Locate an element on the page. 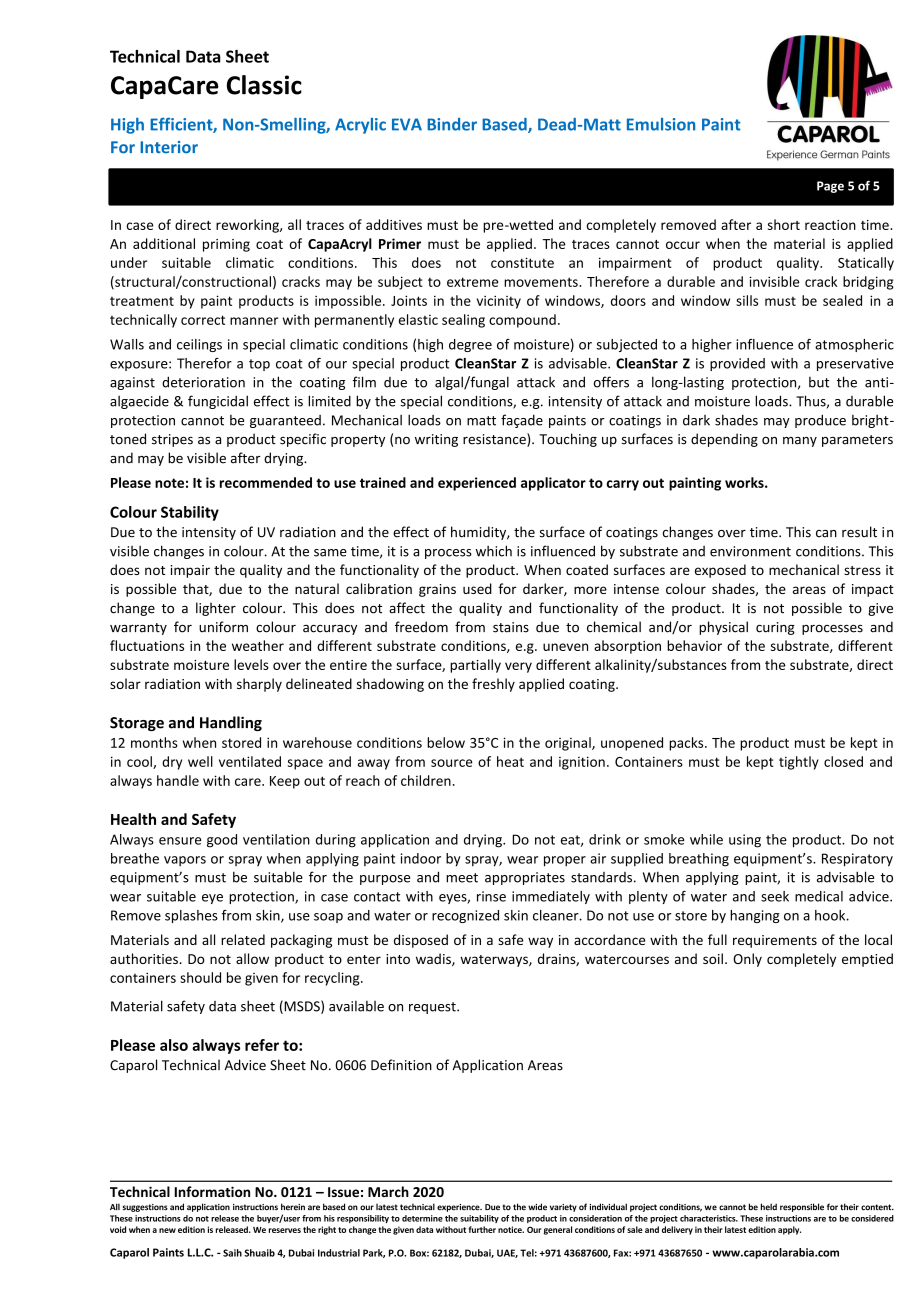  curing is located at coordinates (775, 628).
